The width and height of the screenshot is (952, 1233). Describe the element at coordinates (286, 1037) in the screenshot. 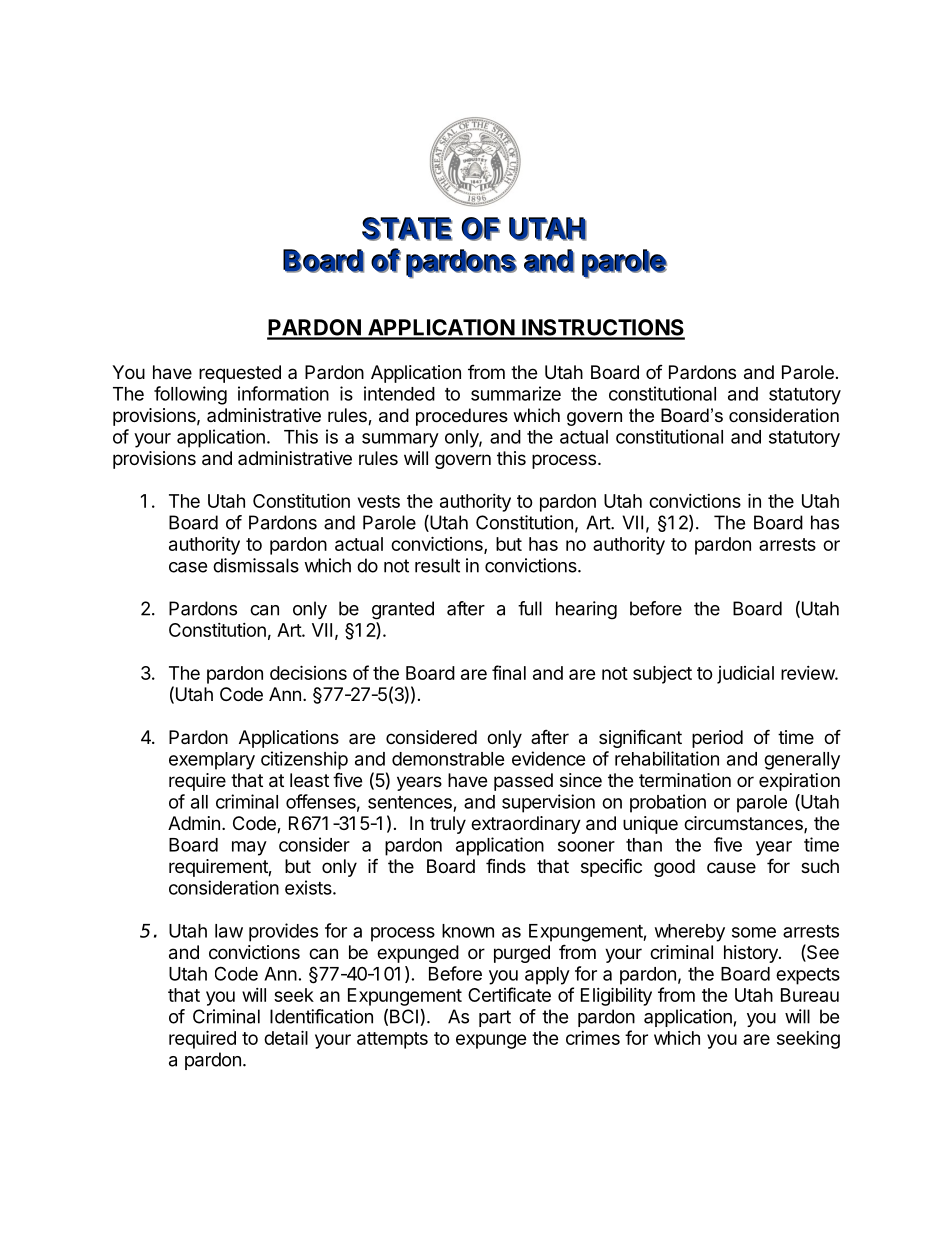

I see `detail` at that location.
